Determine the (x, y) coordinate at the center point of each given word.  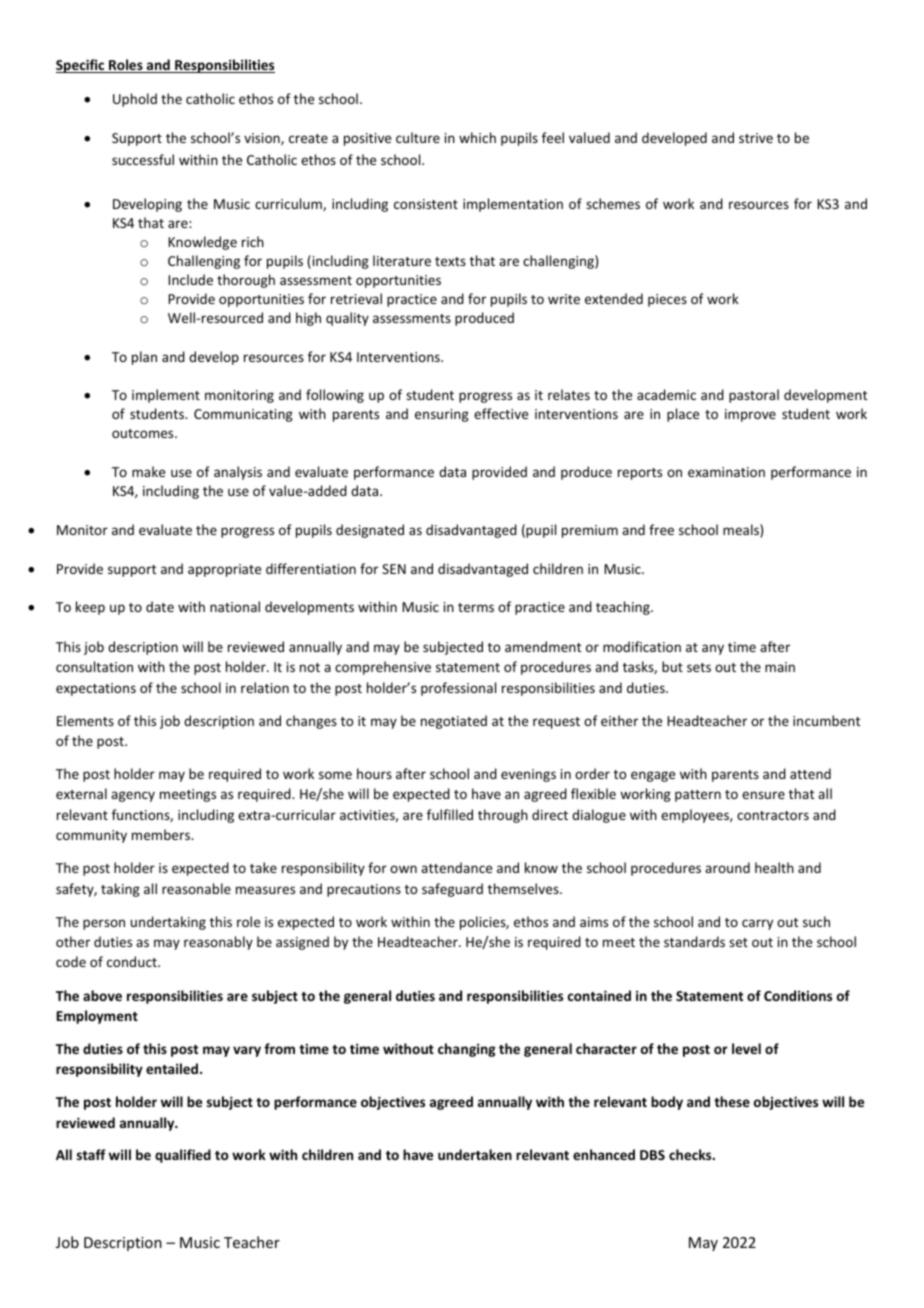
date (160, 606)
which (477, 137)
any (713, 649)
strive (756, 138)
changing (467, 1050)
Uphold (135, 100)
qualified (183, 1156)
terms (476, 607)
